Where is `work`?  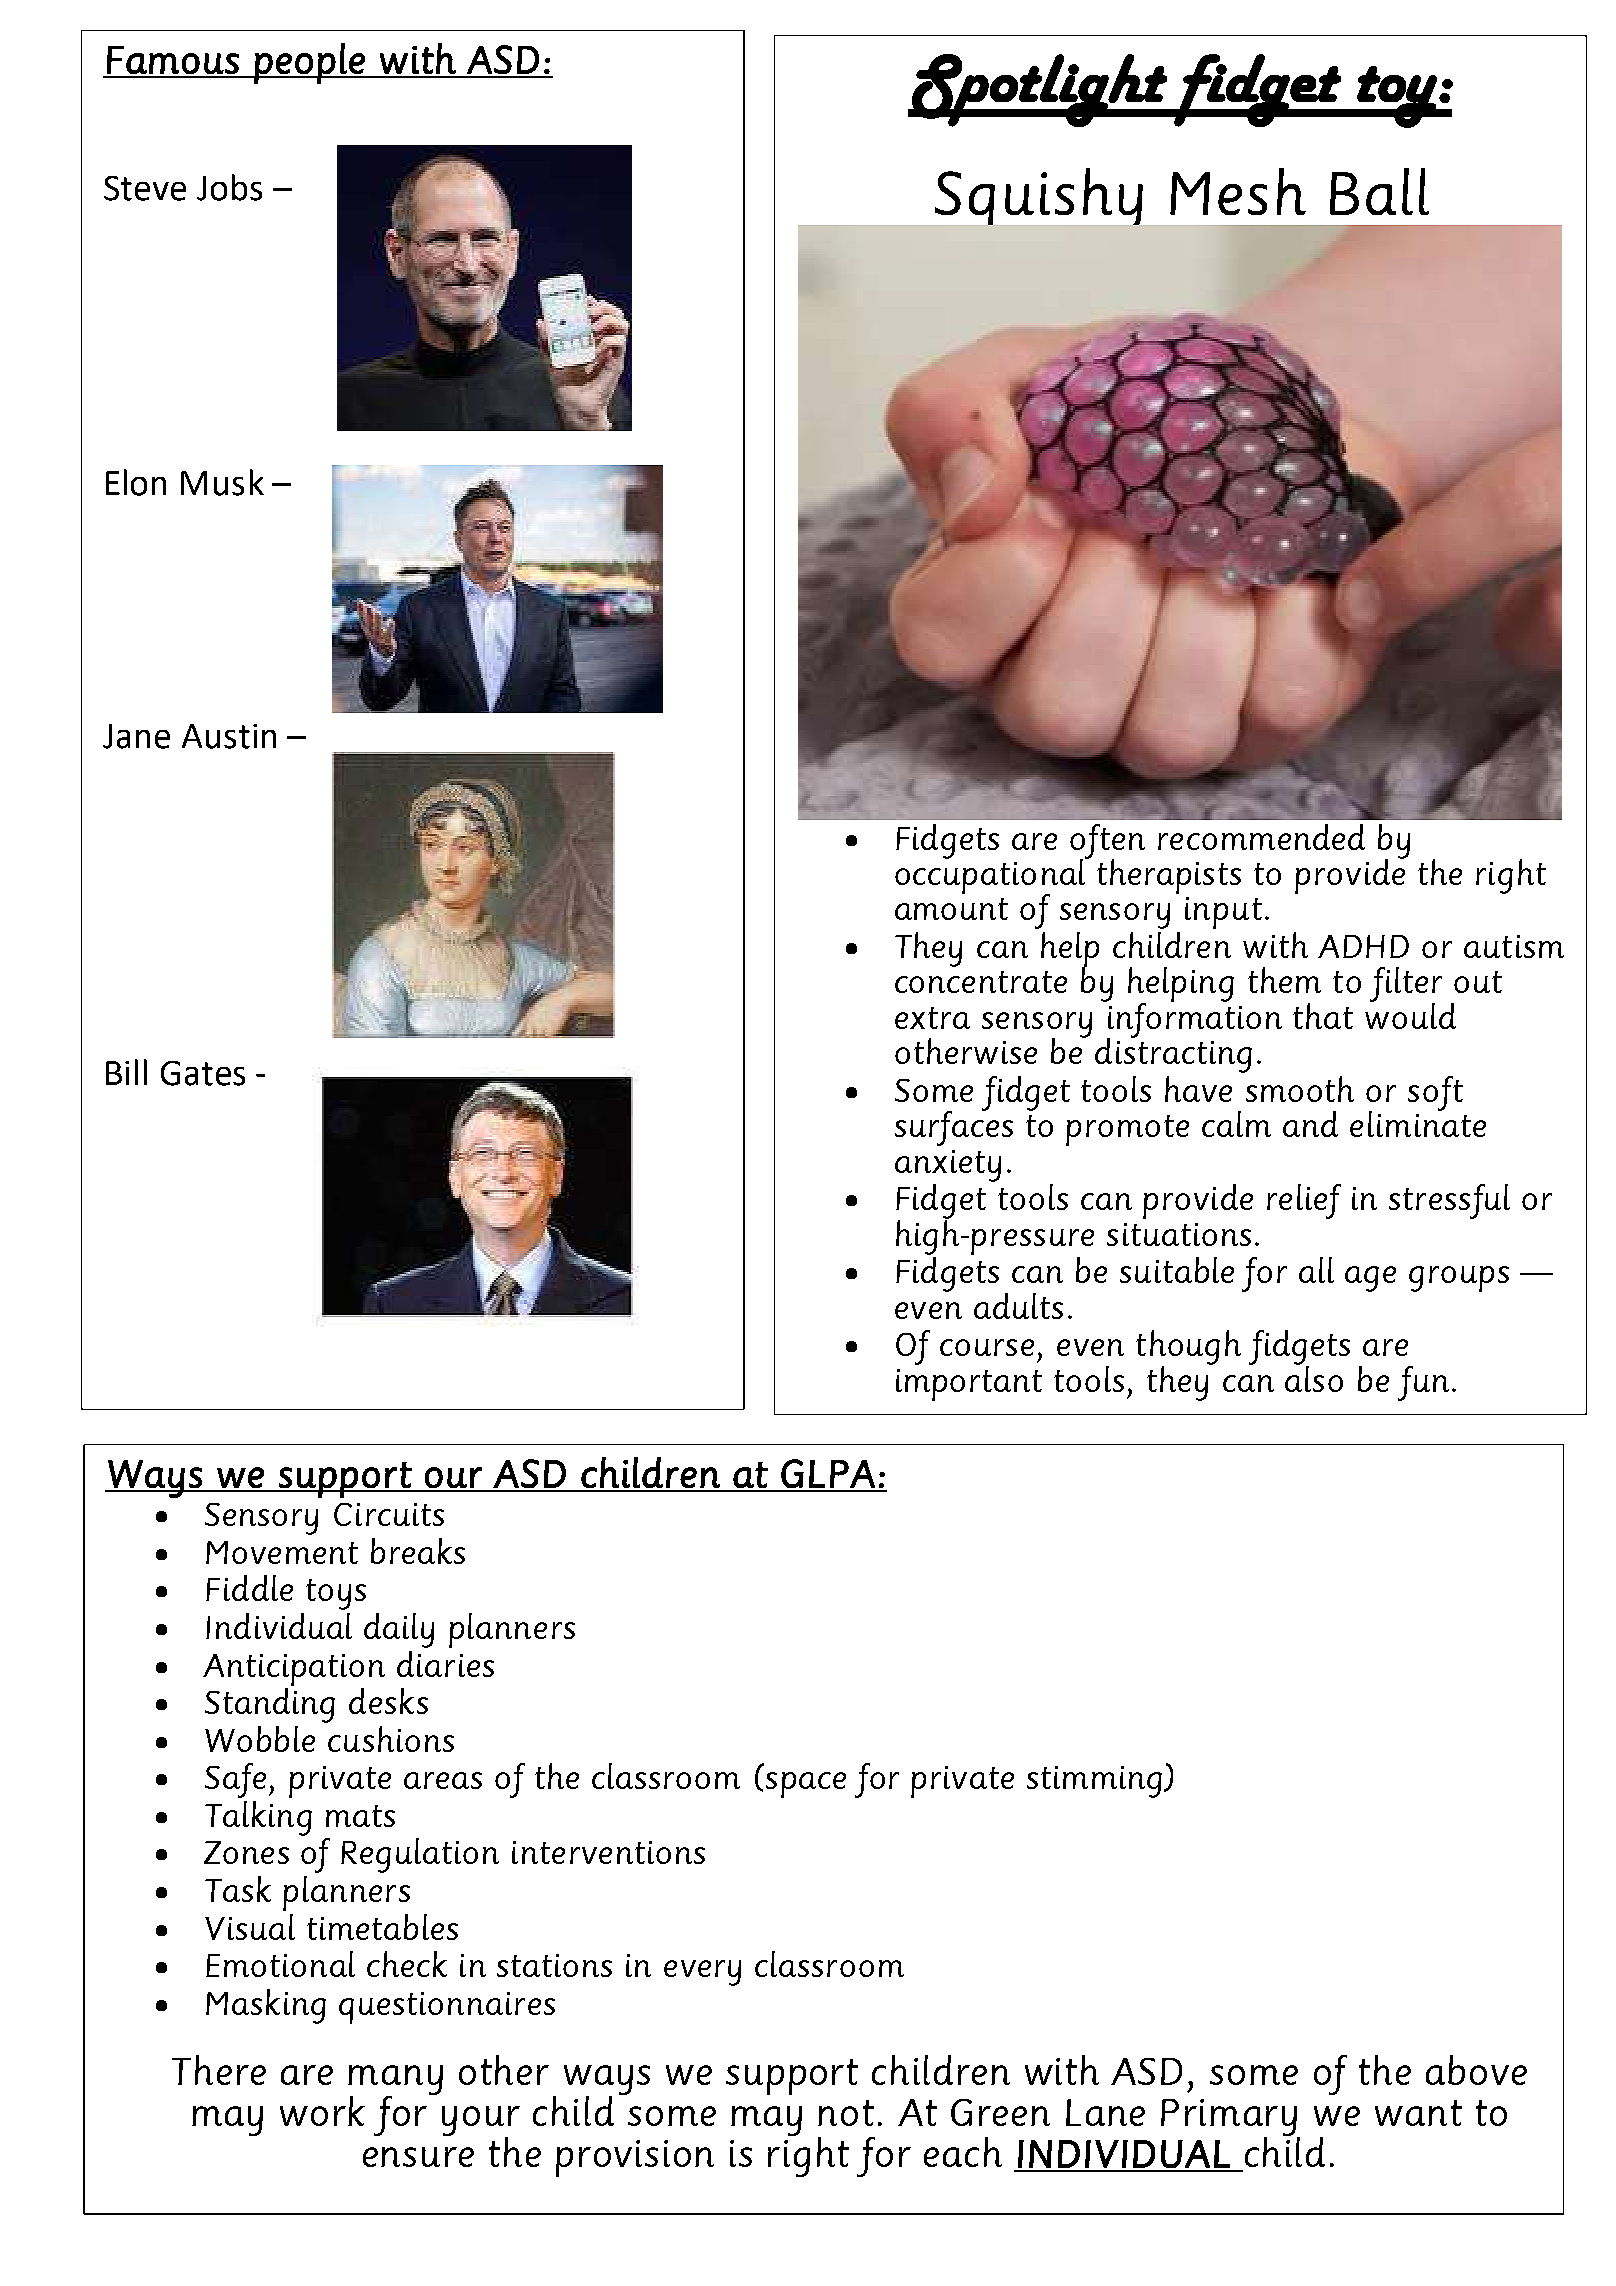
work is located at coordinates (322, 2111).
